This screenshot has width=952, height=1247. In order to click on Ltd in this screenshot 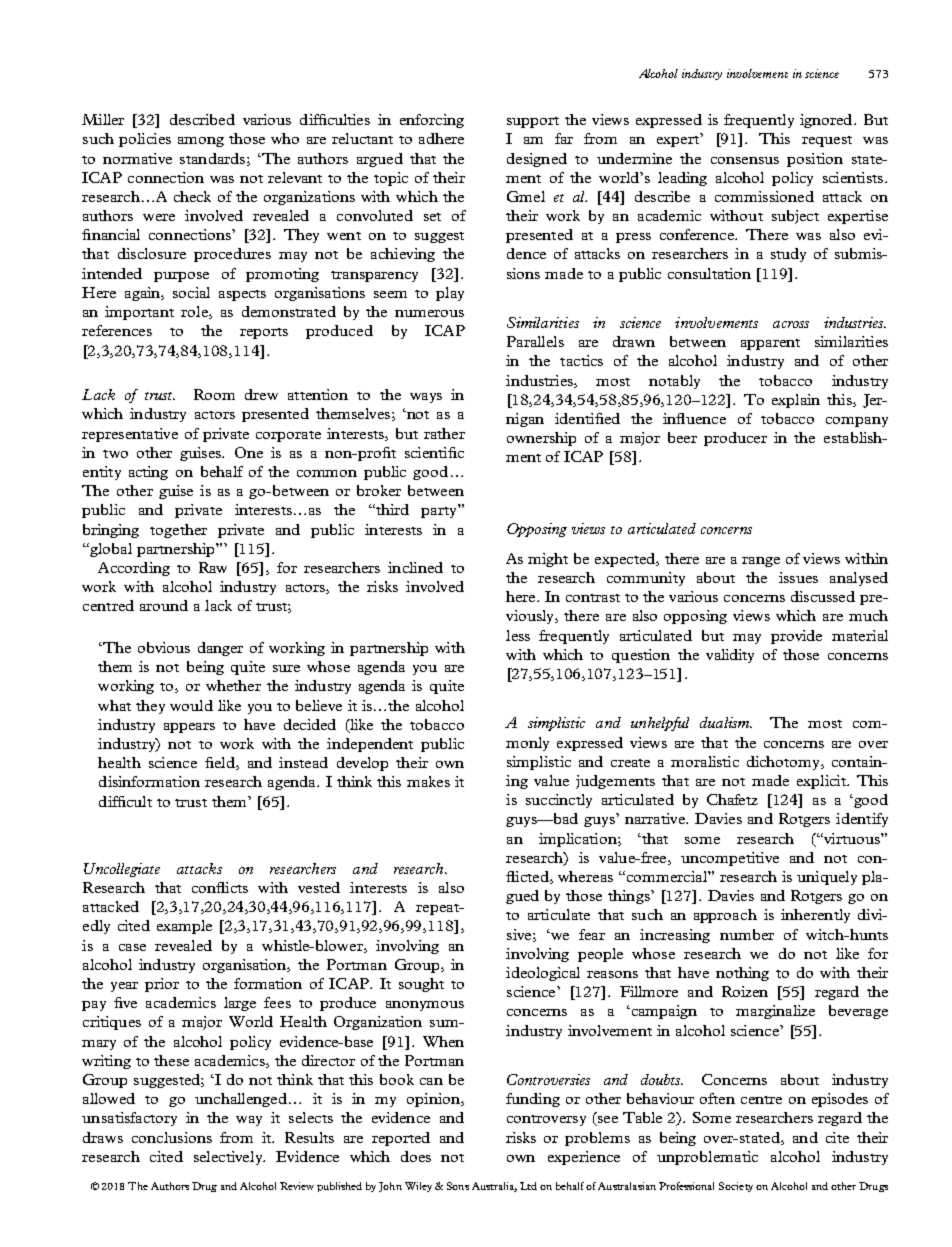, I will do `click(528, 1186)`.
